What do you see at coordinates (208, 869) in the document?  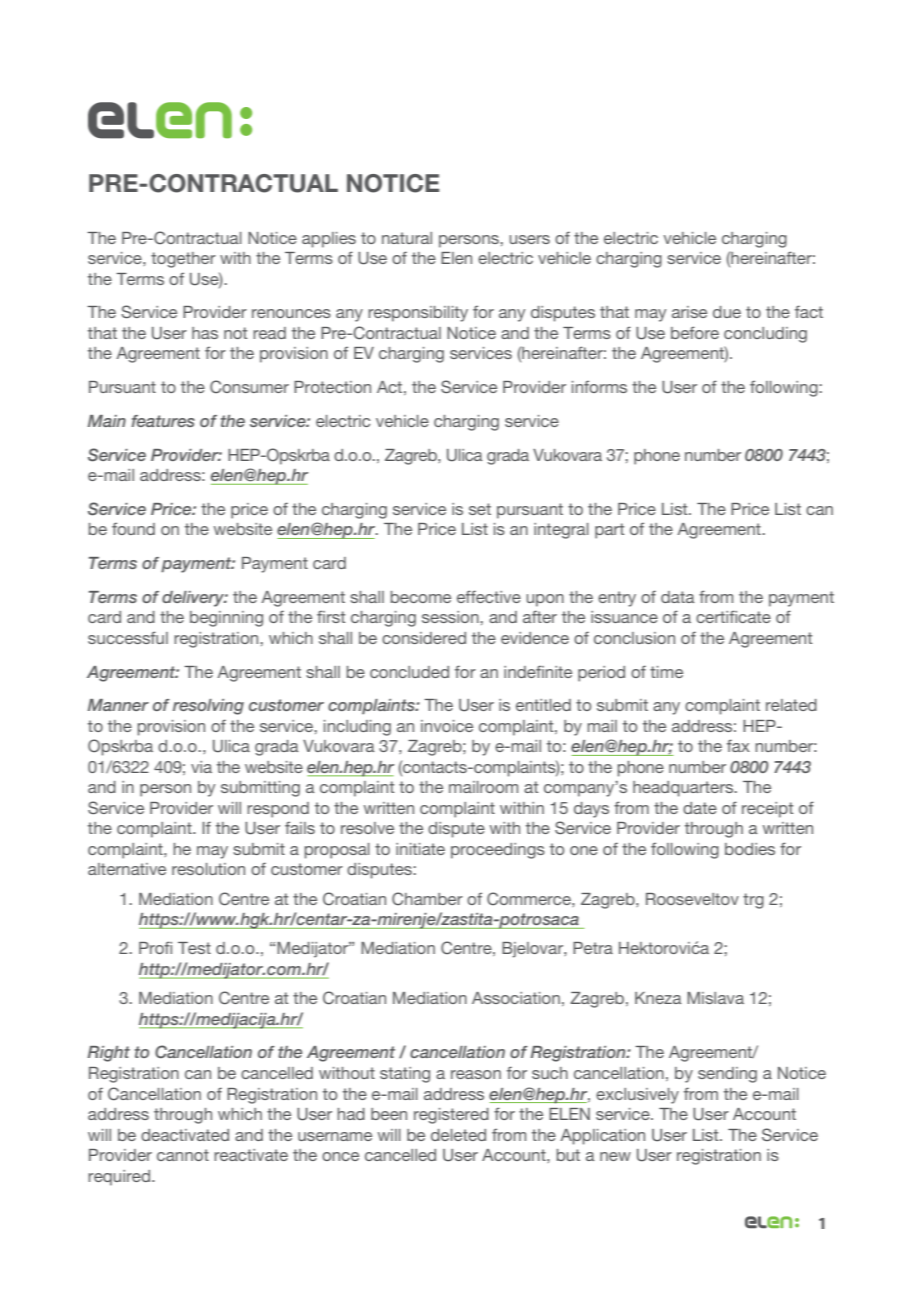 I see `resolution` at bounding box center [208, 869].
